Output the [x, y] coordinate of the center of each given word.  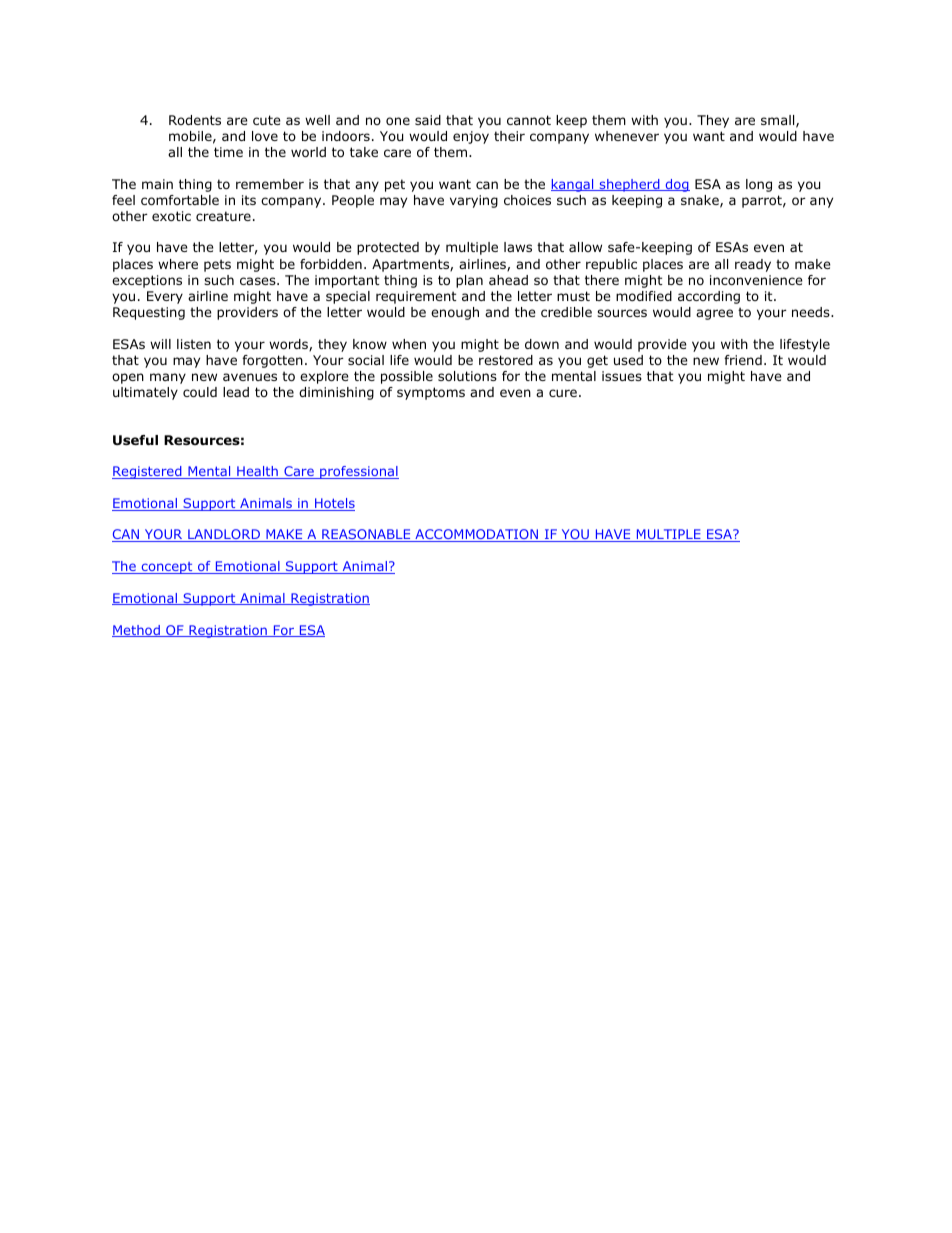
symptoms [431, 393]
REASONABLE [366, 535]
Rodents [195, 120]
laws [518, 247]
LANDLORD [224, 535]
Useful [135, 440]
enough [455, 313]
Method [137, 631]
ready [753, 265]
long [759, 185]
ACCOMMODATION [477, 535]
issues [622, 376]
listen [194, 344]
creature [223, 216]
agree [714, 314]
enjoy [471, 137]
